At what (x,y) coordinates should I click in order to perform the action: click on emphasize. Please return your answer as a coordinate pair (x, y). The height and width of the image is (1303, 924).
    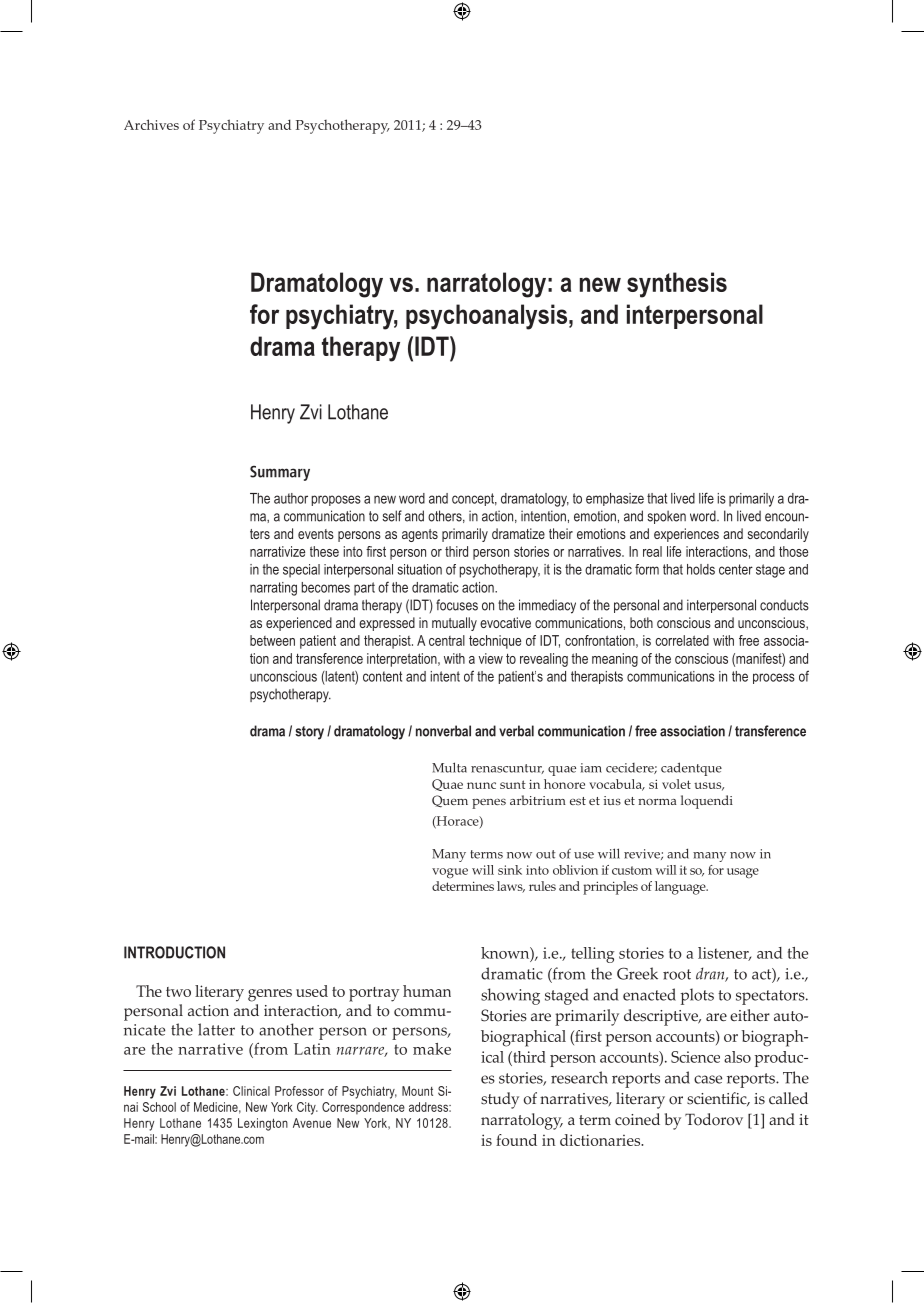
    Looking at the image, I should click on (615, 499).
